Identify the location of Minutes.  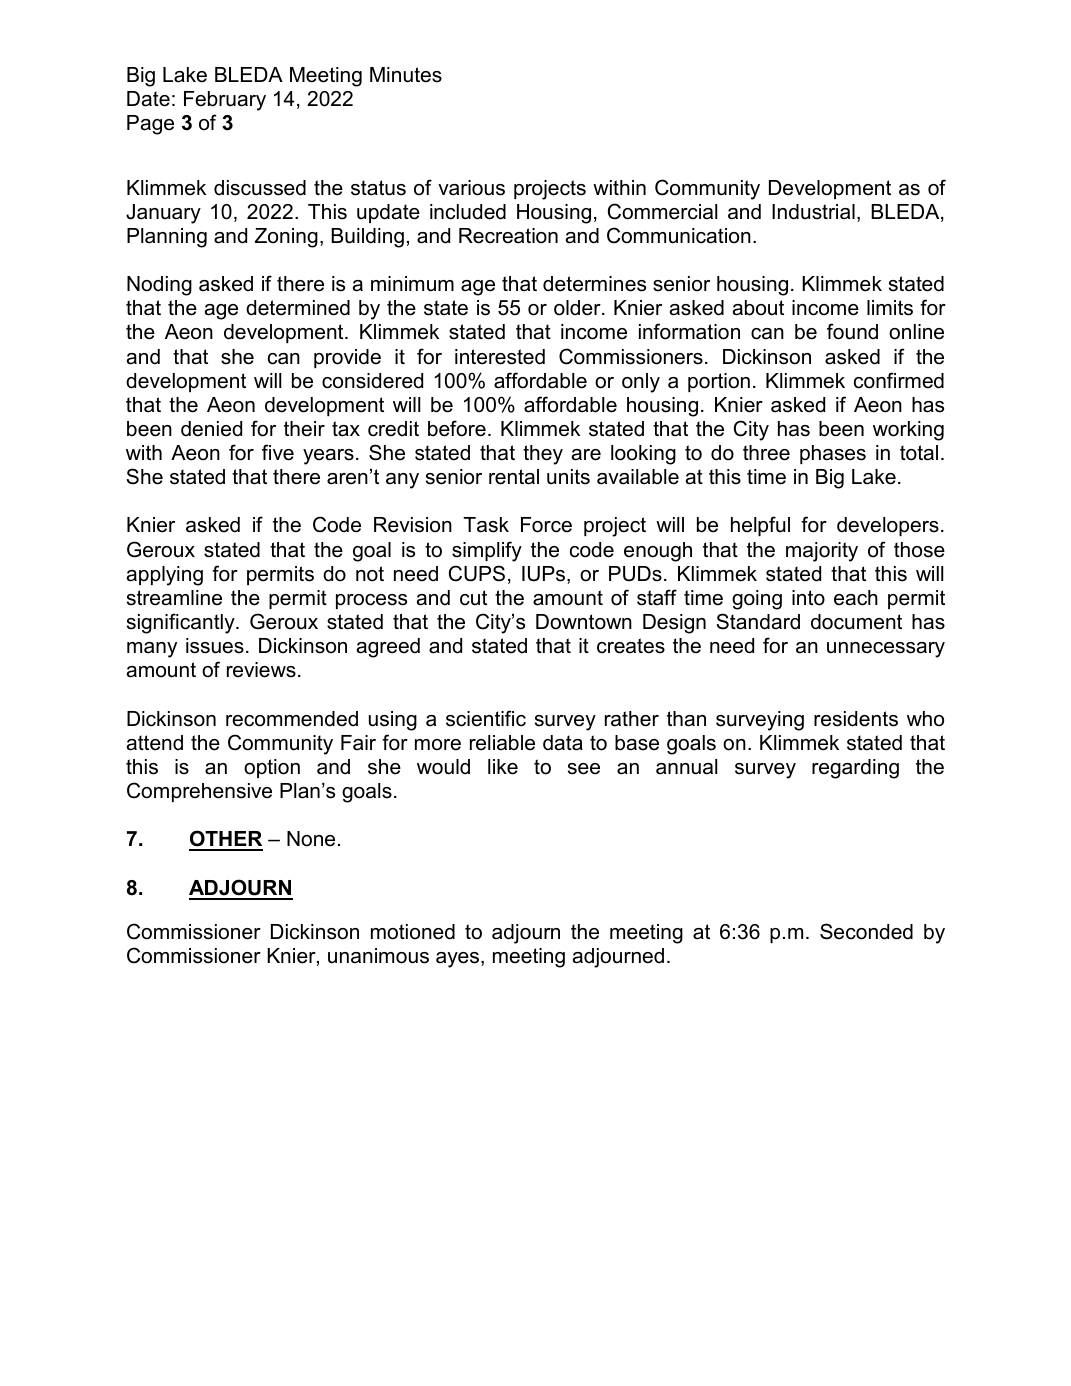
(406, 75).
